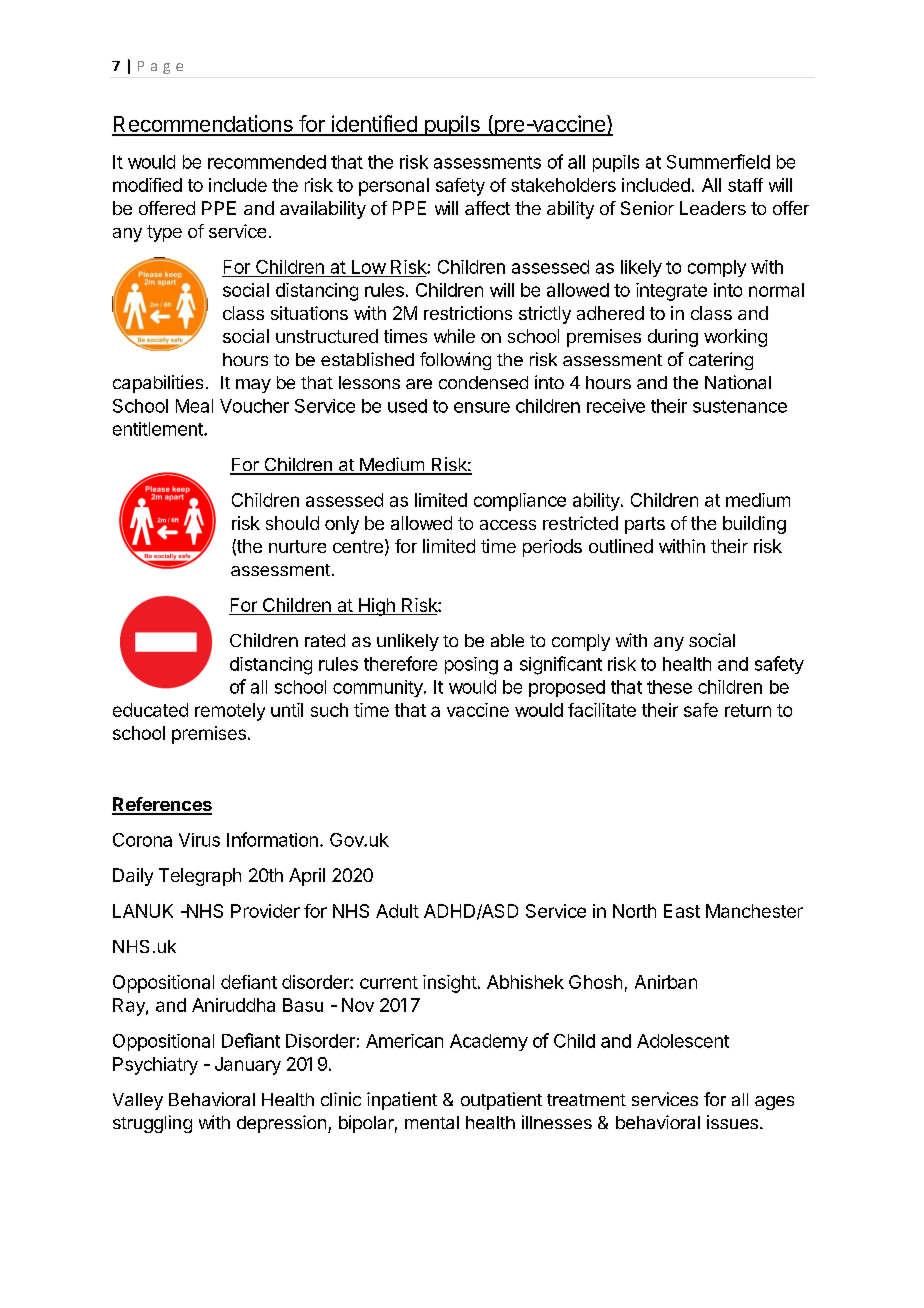 The width and height of the screenshot is (924, 1308). What do you see at coordinates (745, 185) in the screenshot?
I see `staff` at bounding box center [745, 185].
